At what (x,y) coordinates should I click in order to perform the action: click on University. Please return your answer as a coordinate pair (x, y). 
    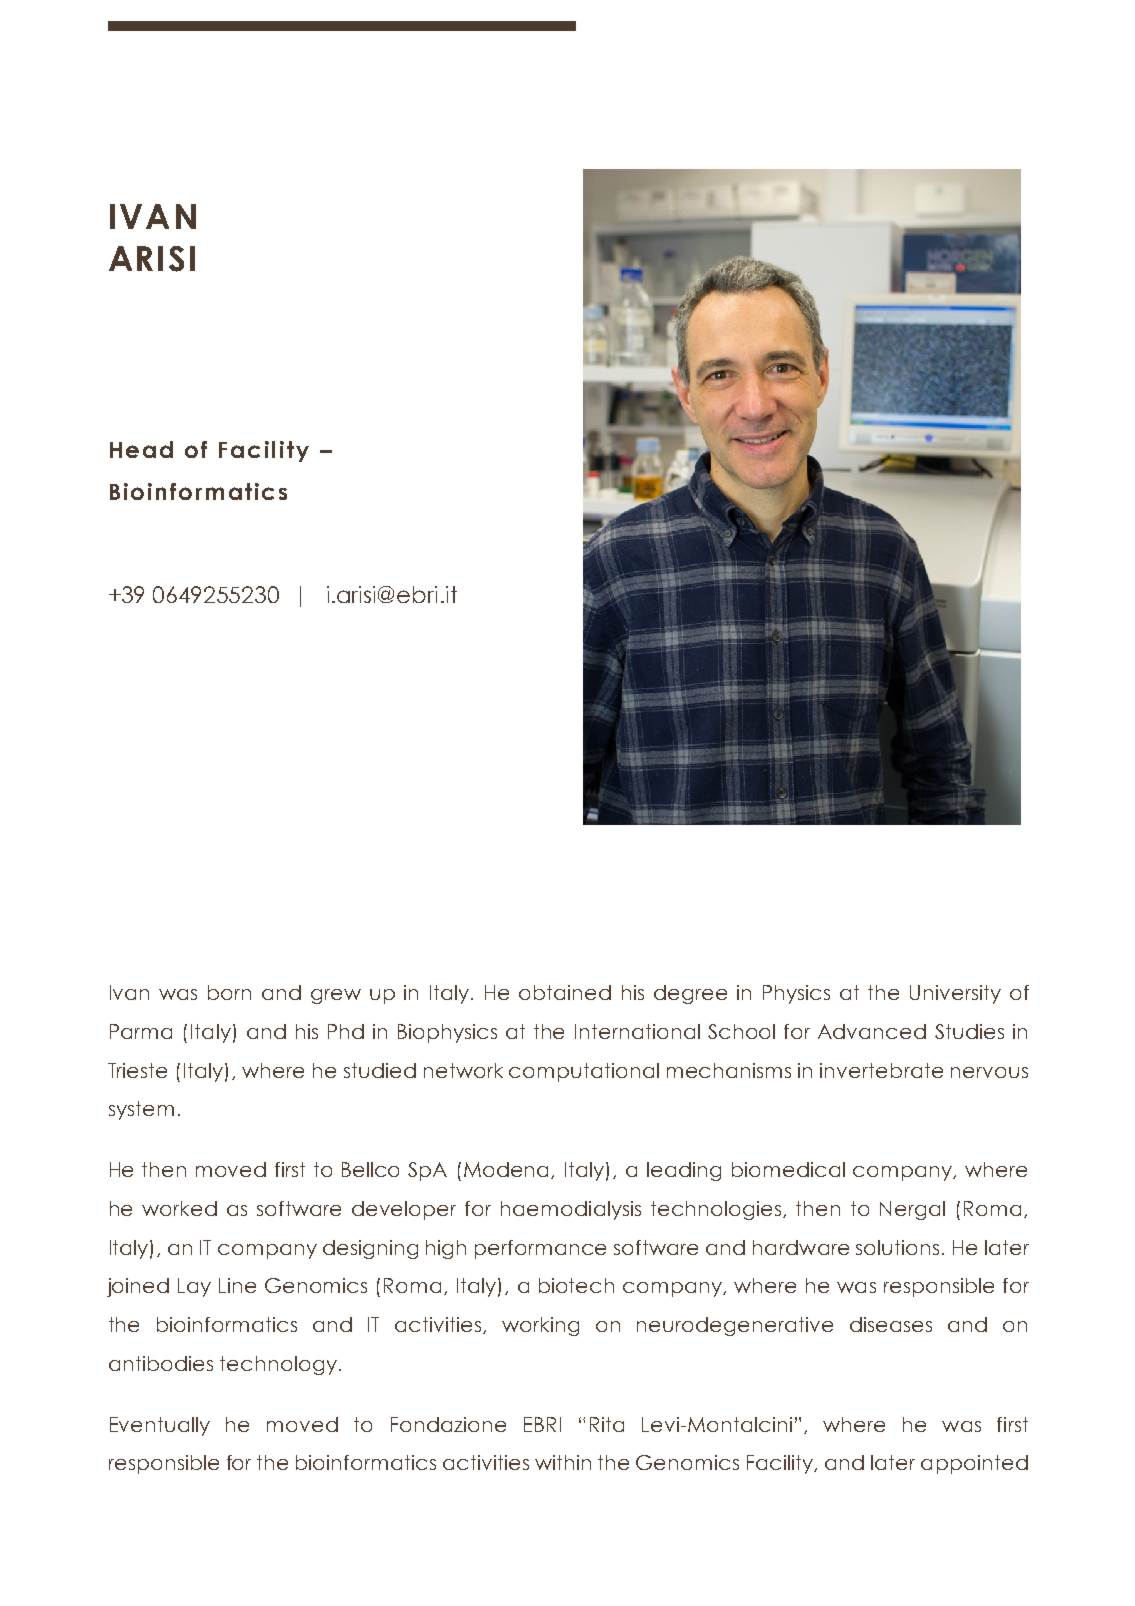
    Looking at the image, I should click on (955, 994).
